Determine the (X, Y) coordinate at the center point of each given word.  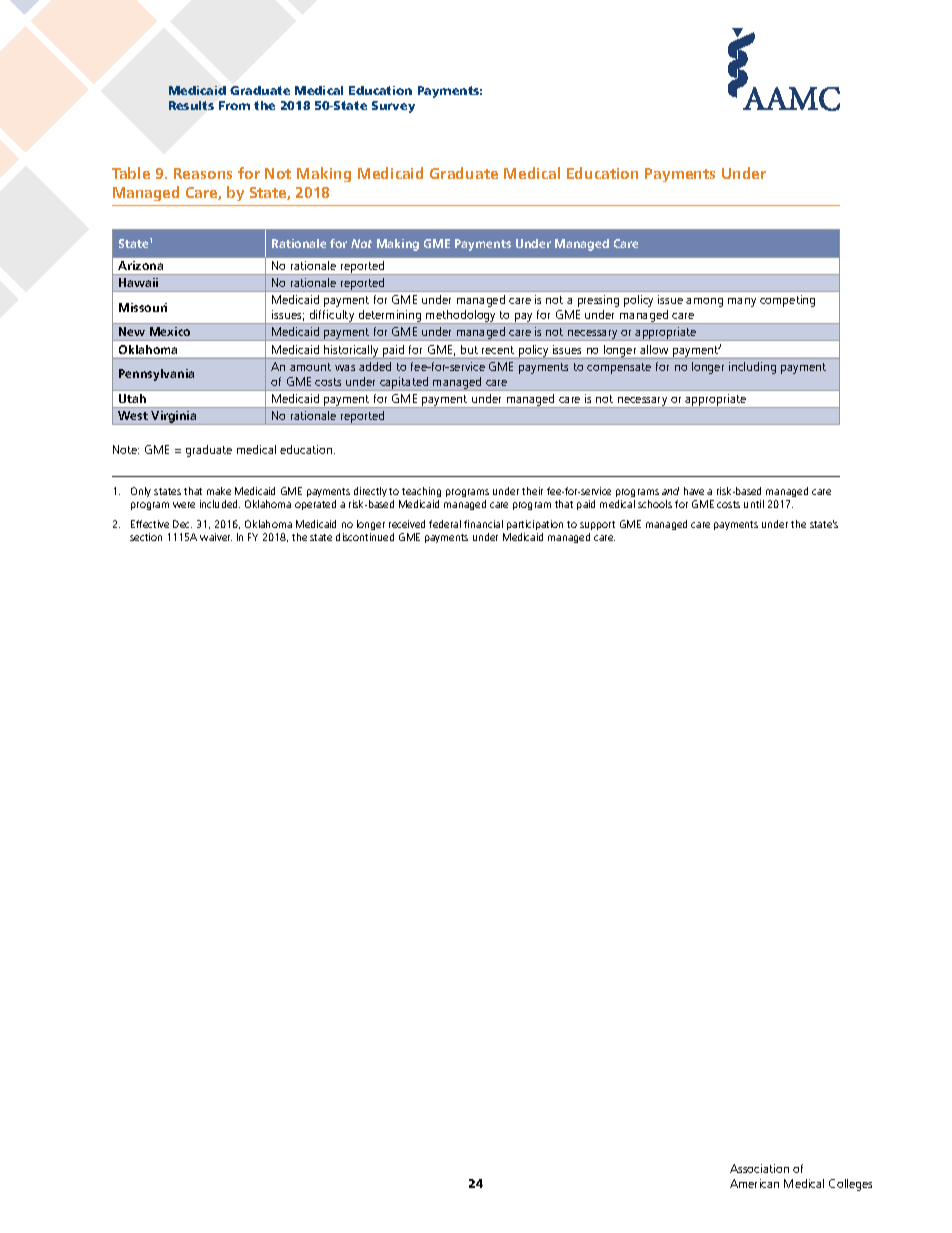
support (597, 525)
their (532, 491)
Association (759, 1168)
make (219, 491)
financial (483, 524)
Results (191, 105)
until (754, 504)
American (754, 1183)
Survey (393, 107)
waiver (216, 537)
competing (787, 301)
